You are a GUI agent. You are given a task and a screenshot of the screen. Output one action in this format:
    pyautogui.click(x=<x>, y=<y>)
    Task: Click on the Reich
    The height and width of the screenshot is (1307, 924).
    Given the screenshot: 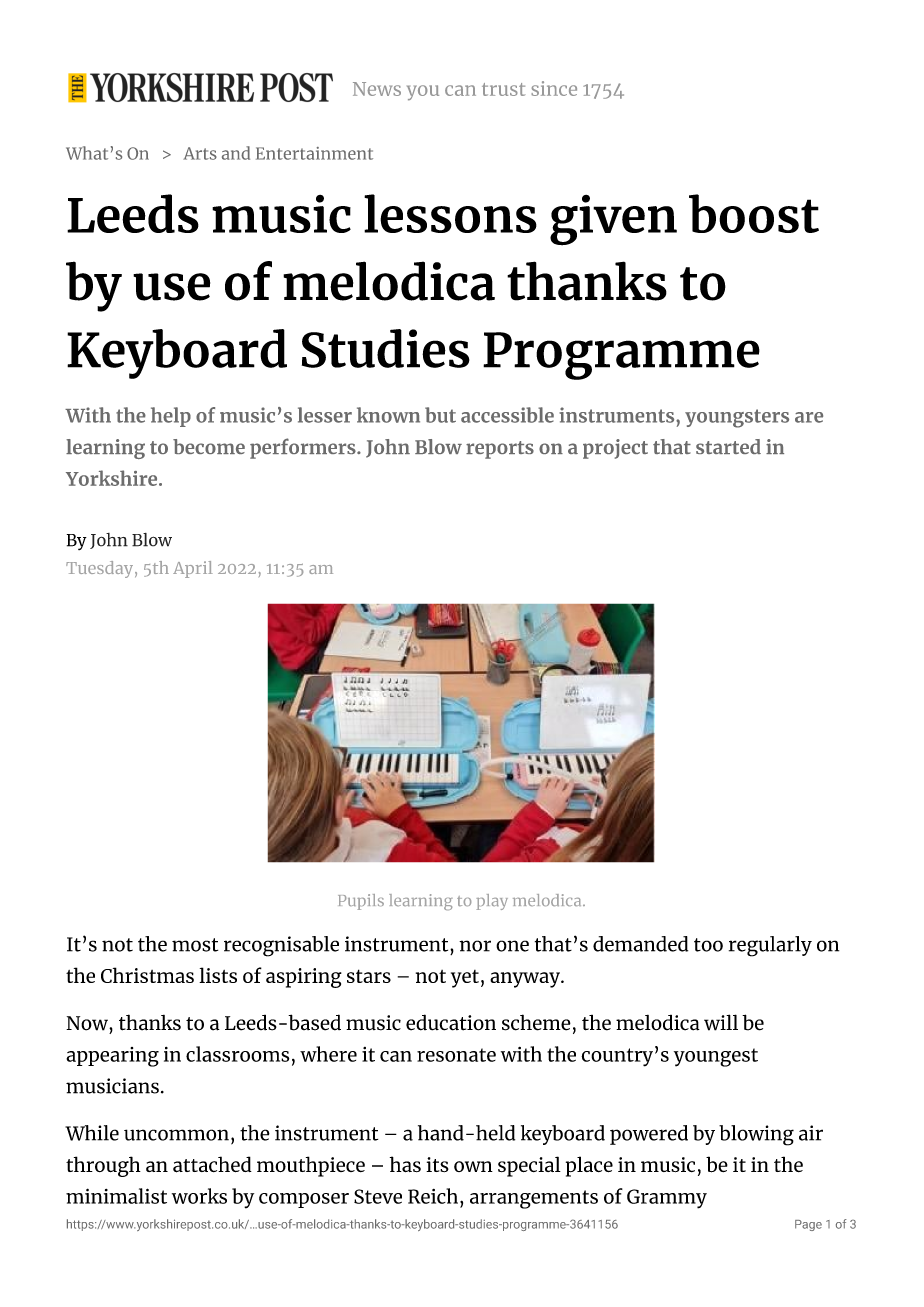 What is the action you would take?
    pyautogui.click(x=433, y=1196)
